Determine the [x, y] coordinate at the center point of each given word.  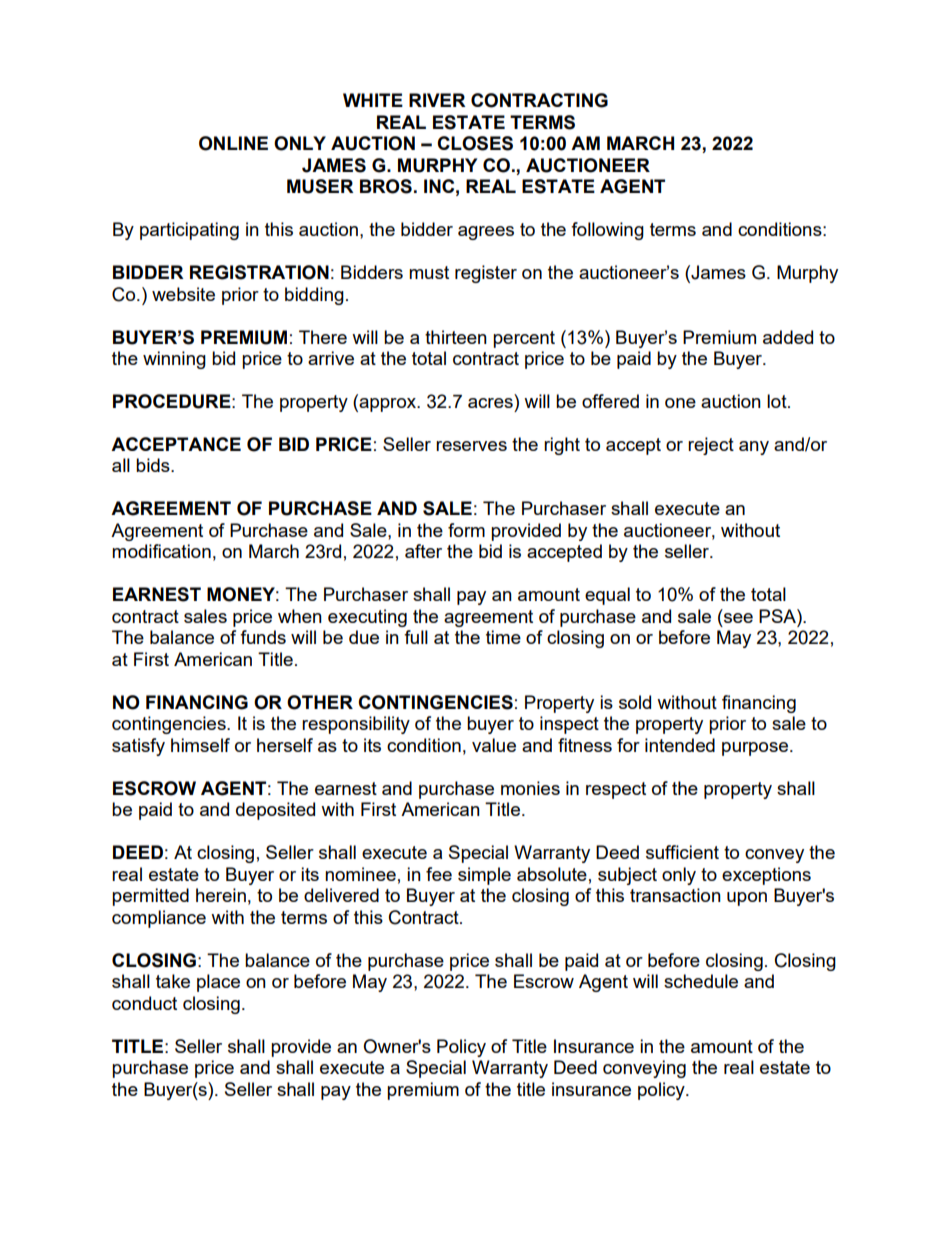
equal [607, 596]
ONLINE [233, 143]
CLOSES [475, 143]
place [218, 983]
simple [484, 876]
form [466, 530]
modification [161, 551]
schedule [701, 981]
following [607, 231]
